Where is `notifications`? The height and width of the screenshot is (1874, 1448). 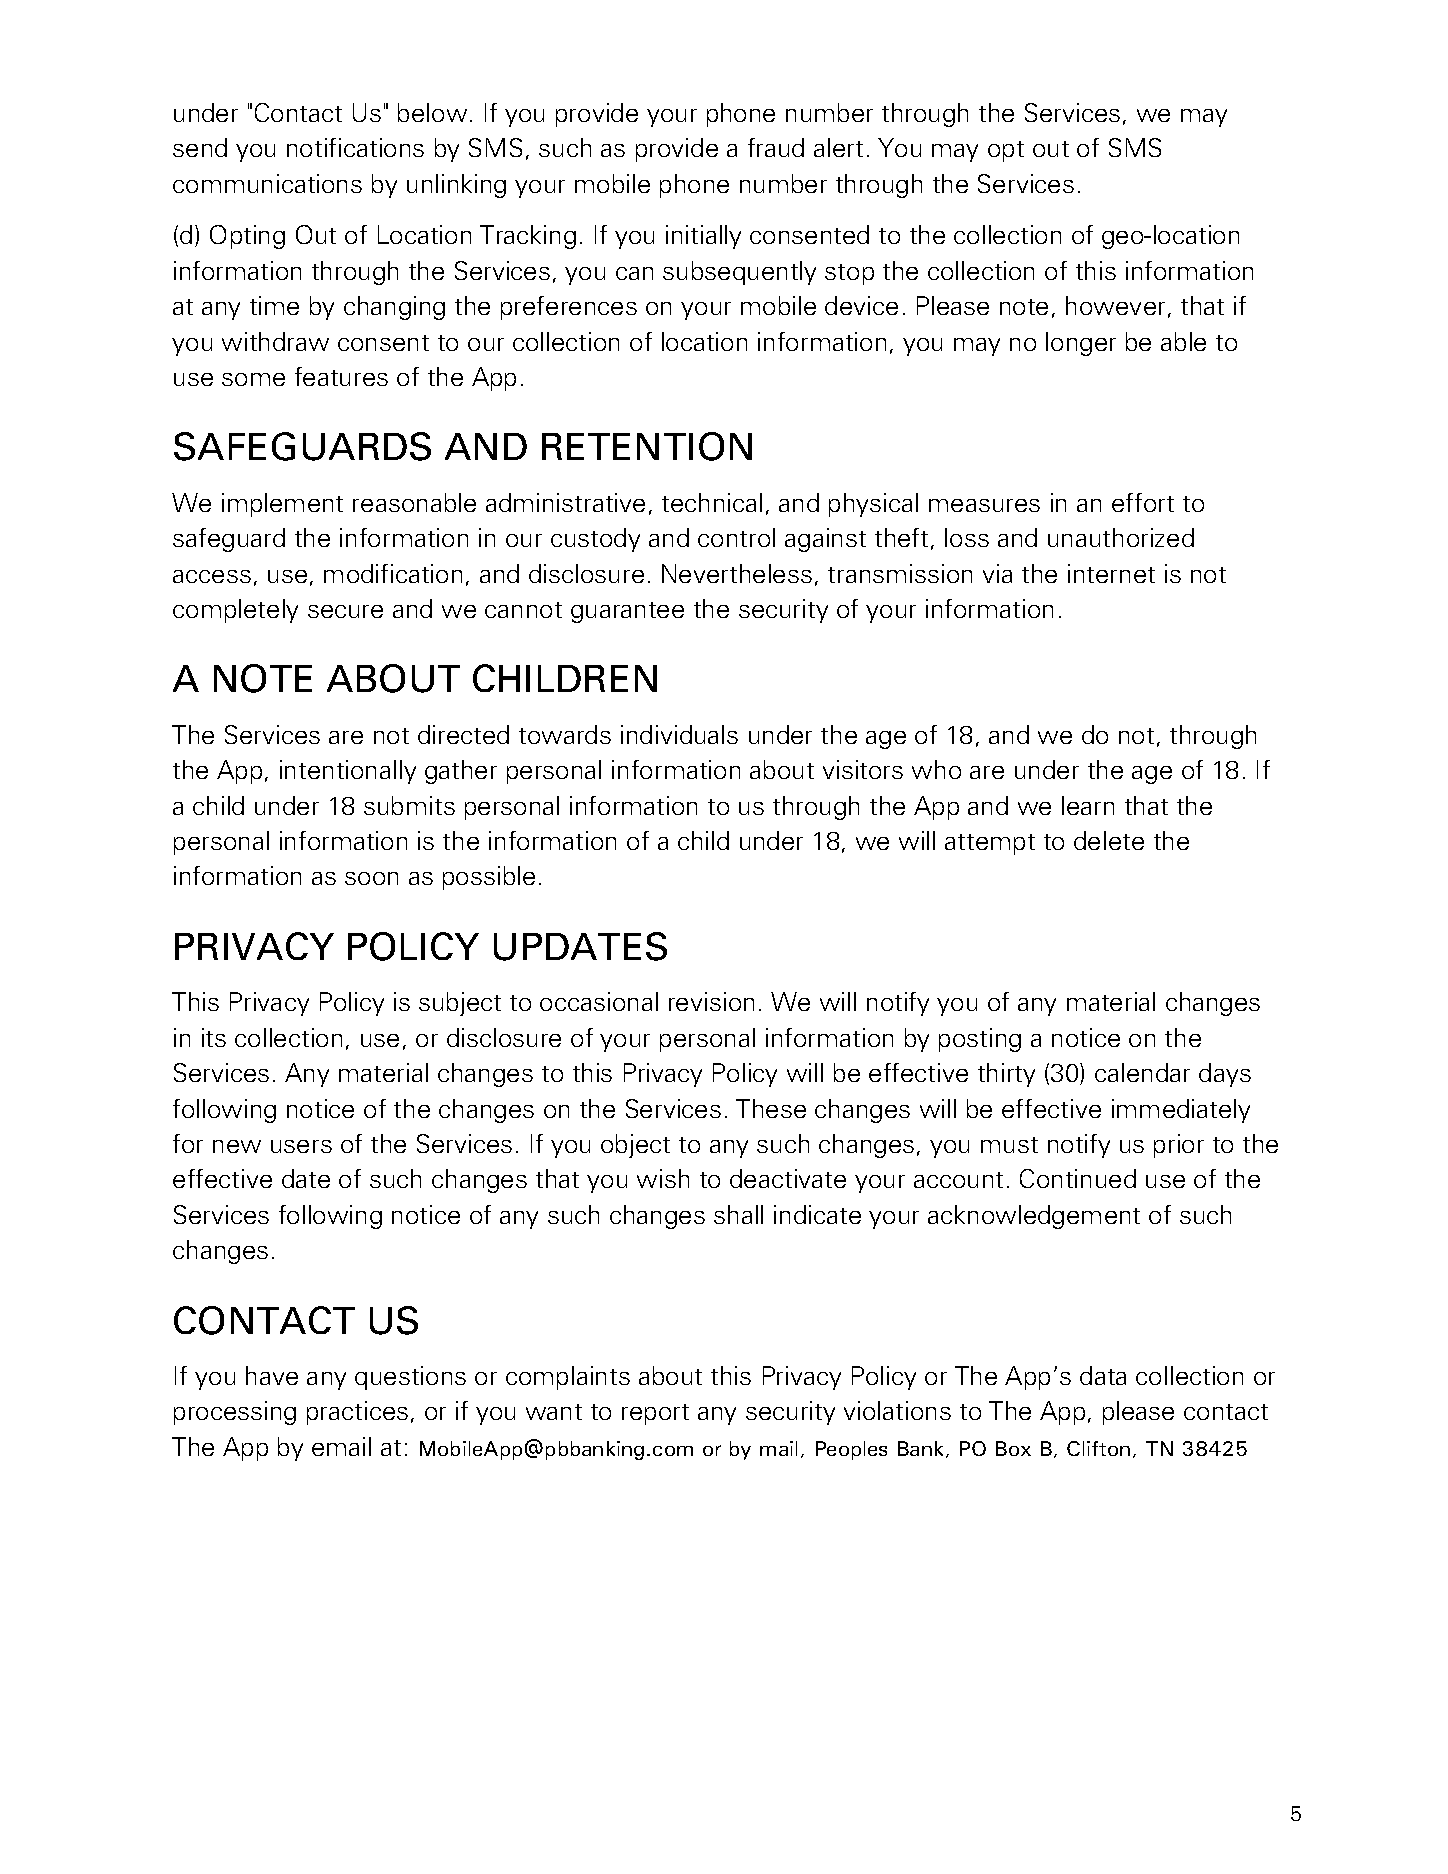
notifications is located at coordinates (355, 147).
